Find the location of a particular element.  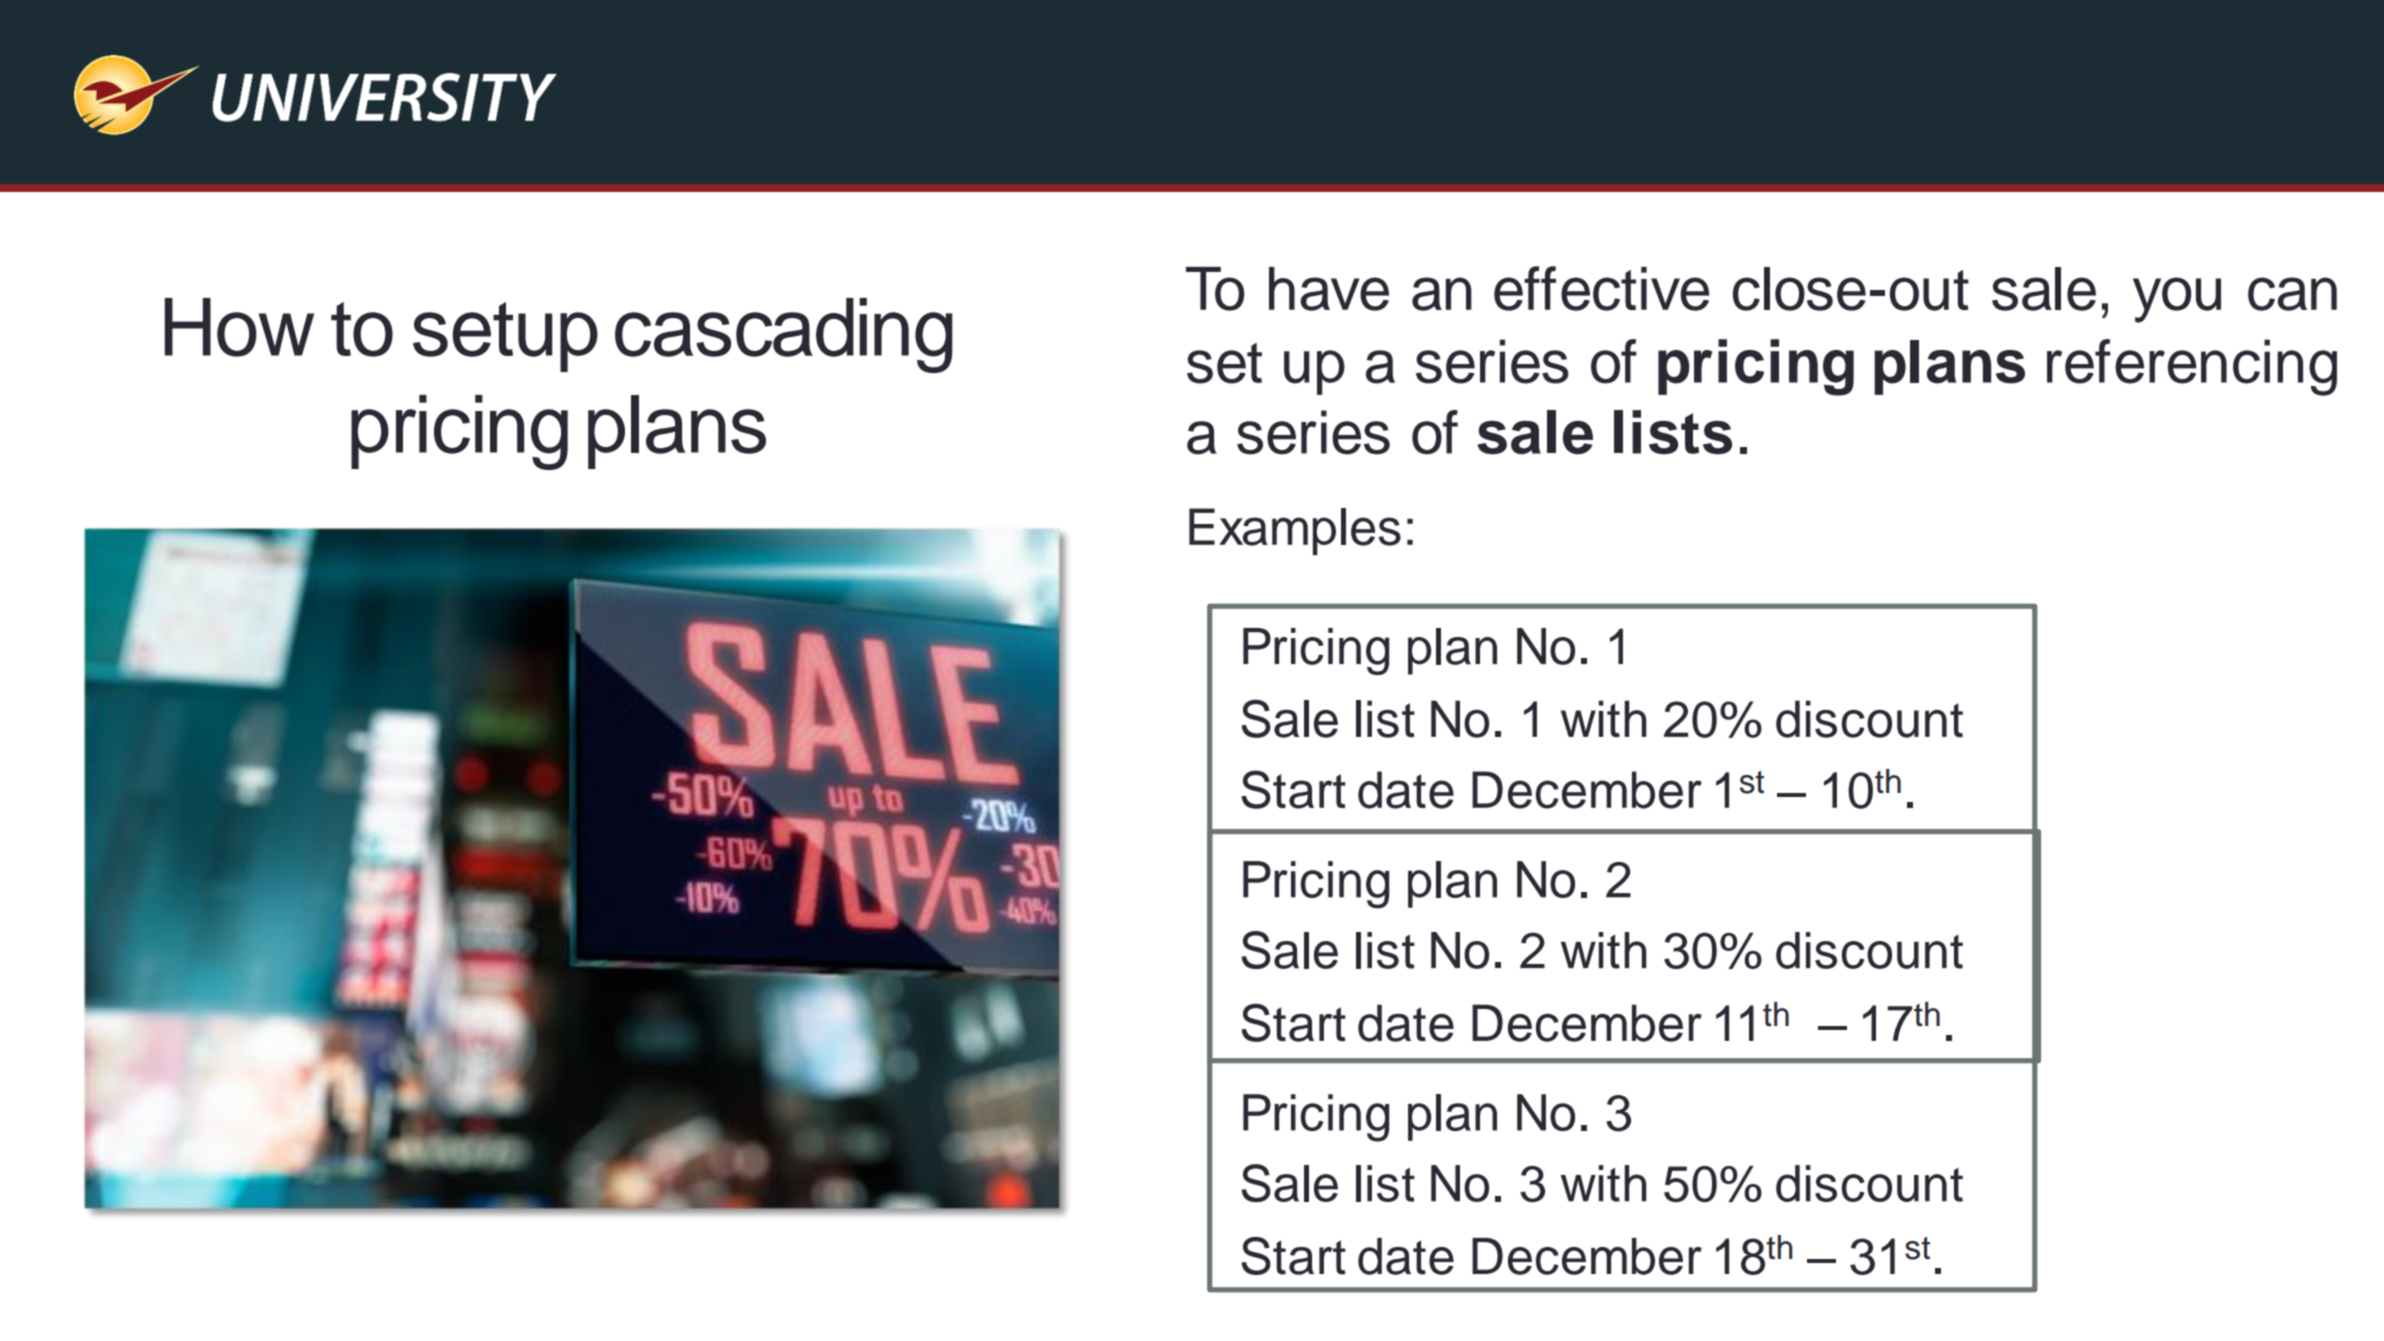

have is located at coordinates (1329, 289).
